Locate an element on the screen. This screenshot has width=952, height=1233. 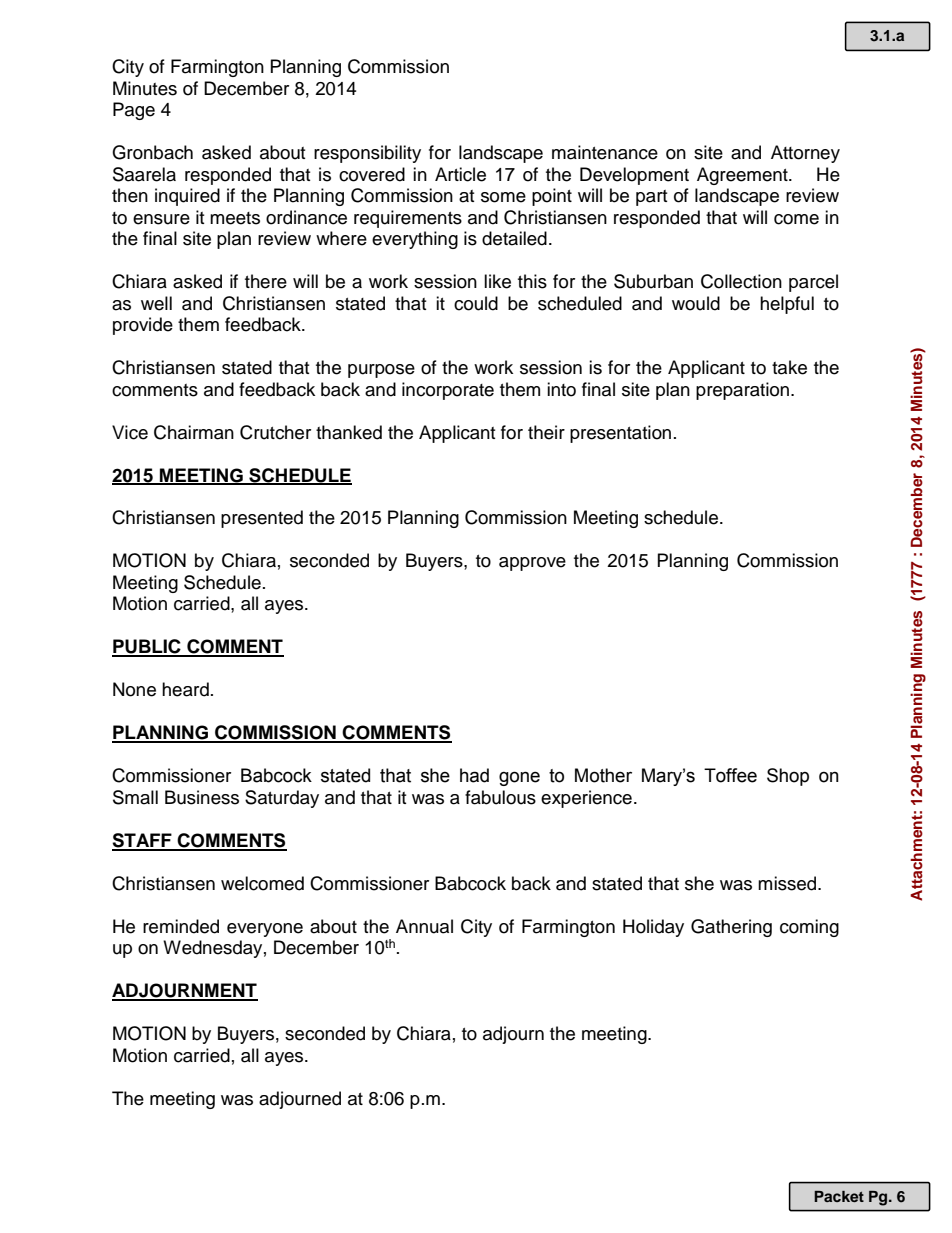
Annual is located at coordinates (424, 926).
